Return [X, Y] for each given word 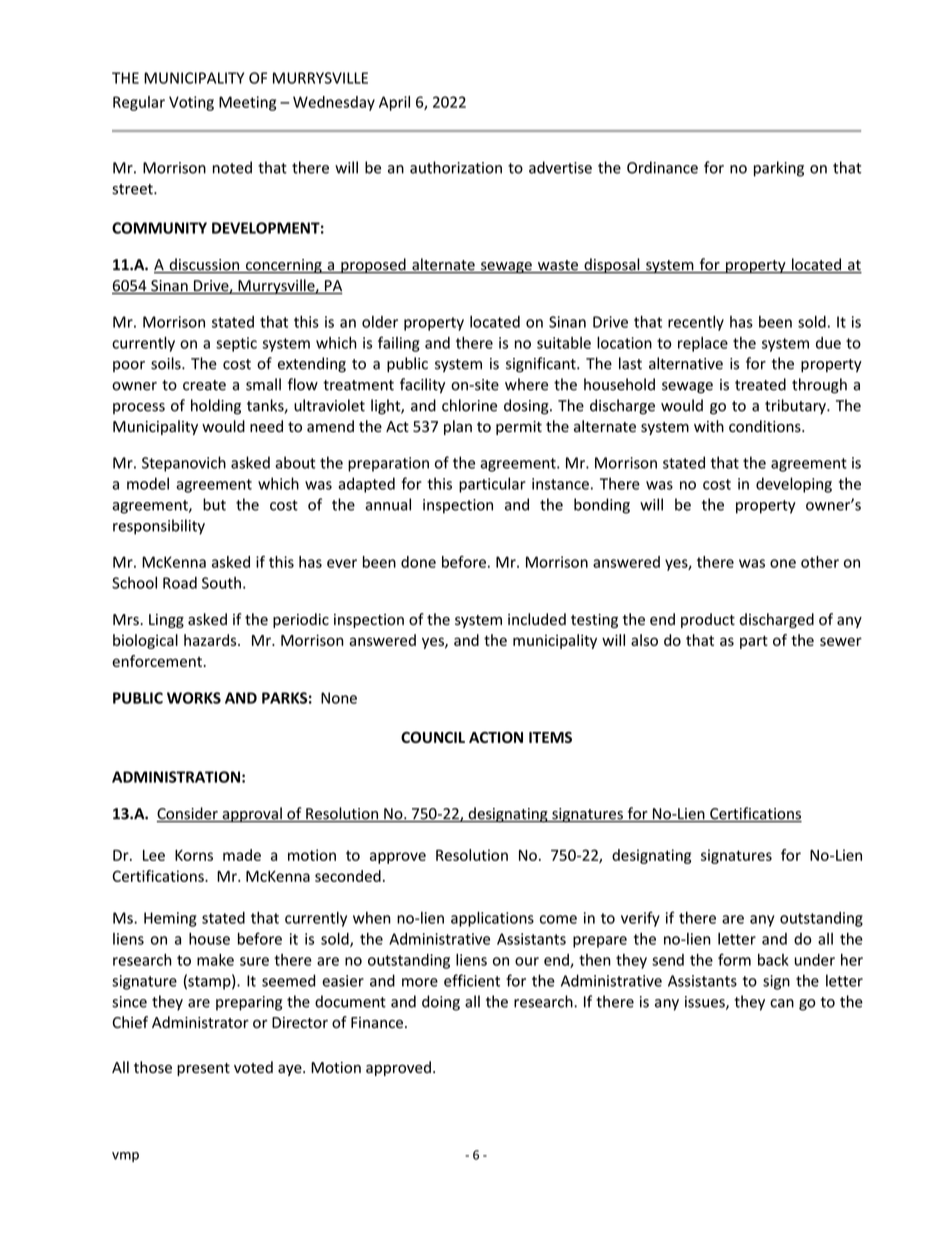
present [203, 1069]
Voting [191, 103]
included [537, 619]
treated [760, 384]
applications [492, 919]
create [204, 385]
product [708, 620]
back [773, 960]
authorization [456, 167]
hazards [211, 640]
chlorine [469, 405]
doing [441, 1003]
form [734, 959]
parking [779, 169]
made [242, 855]
